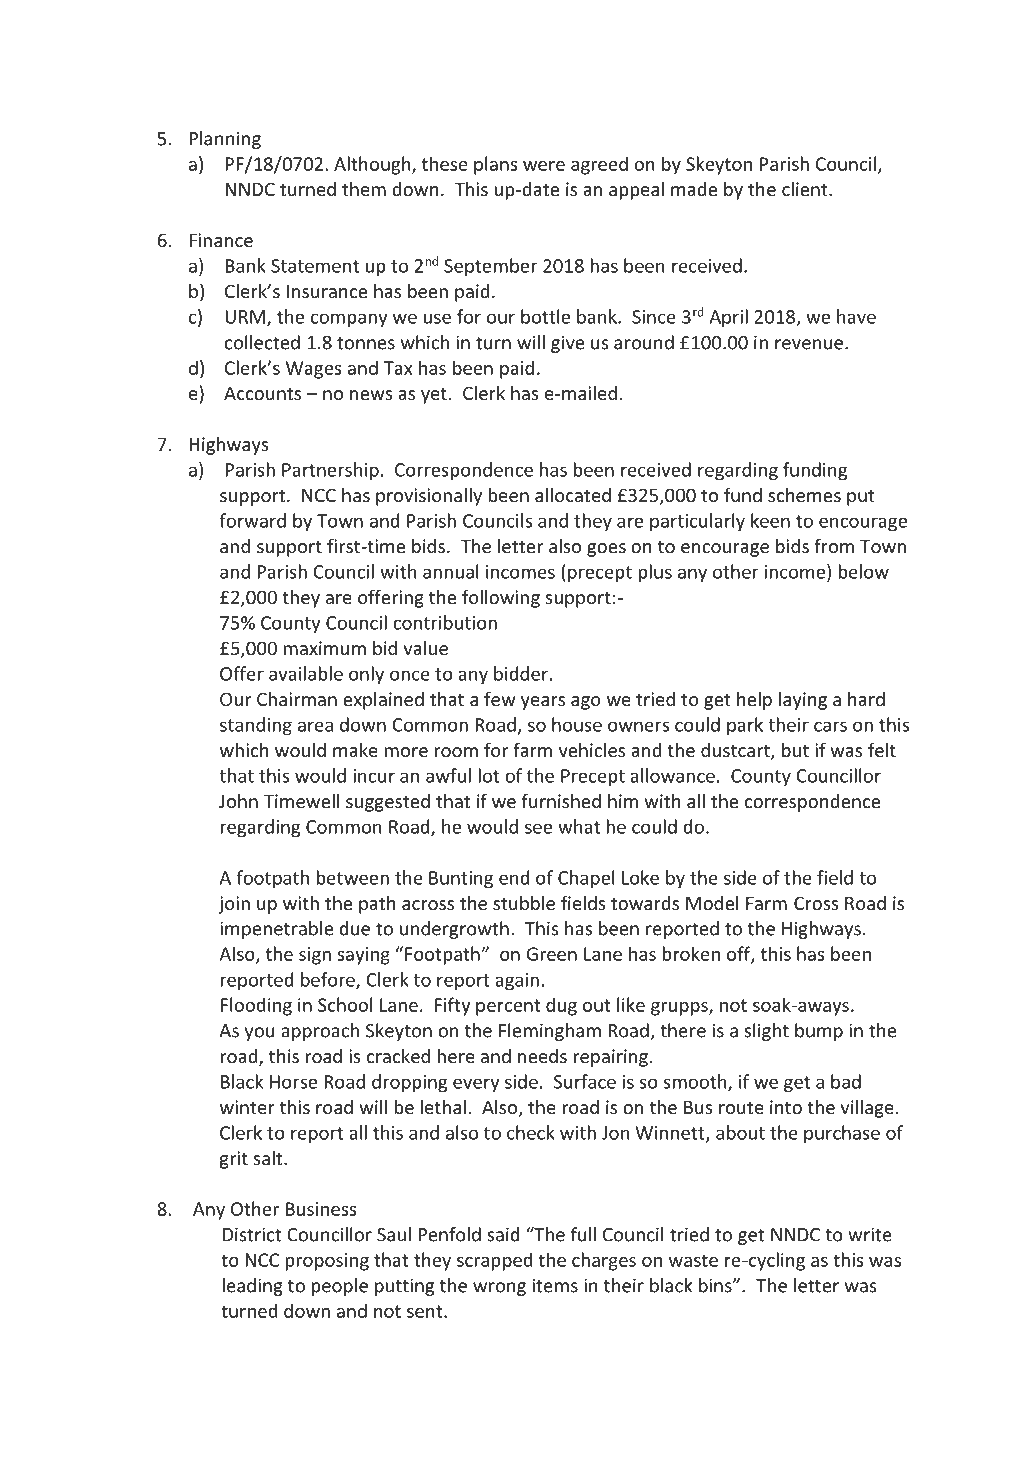 This document has width=1036, height=1465. Describe the element at coordinates (327, 1262) in the document. I see `proposing` at that location.
